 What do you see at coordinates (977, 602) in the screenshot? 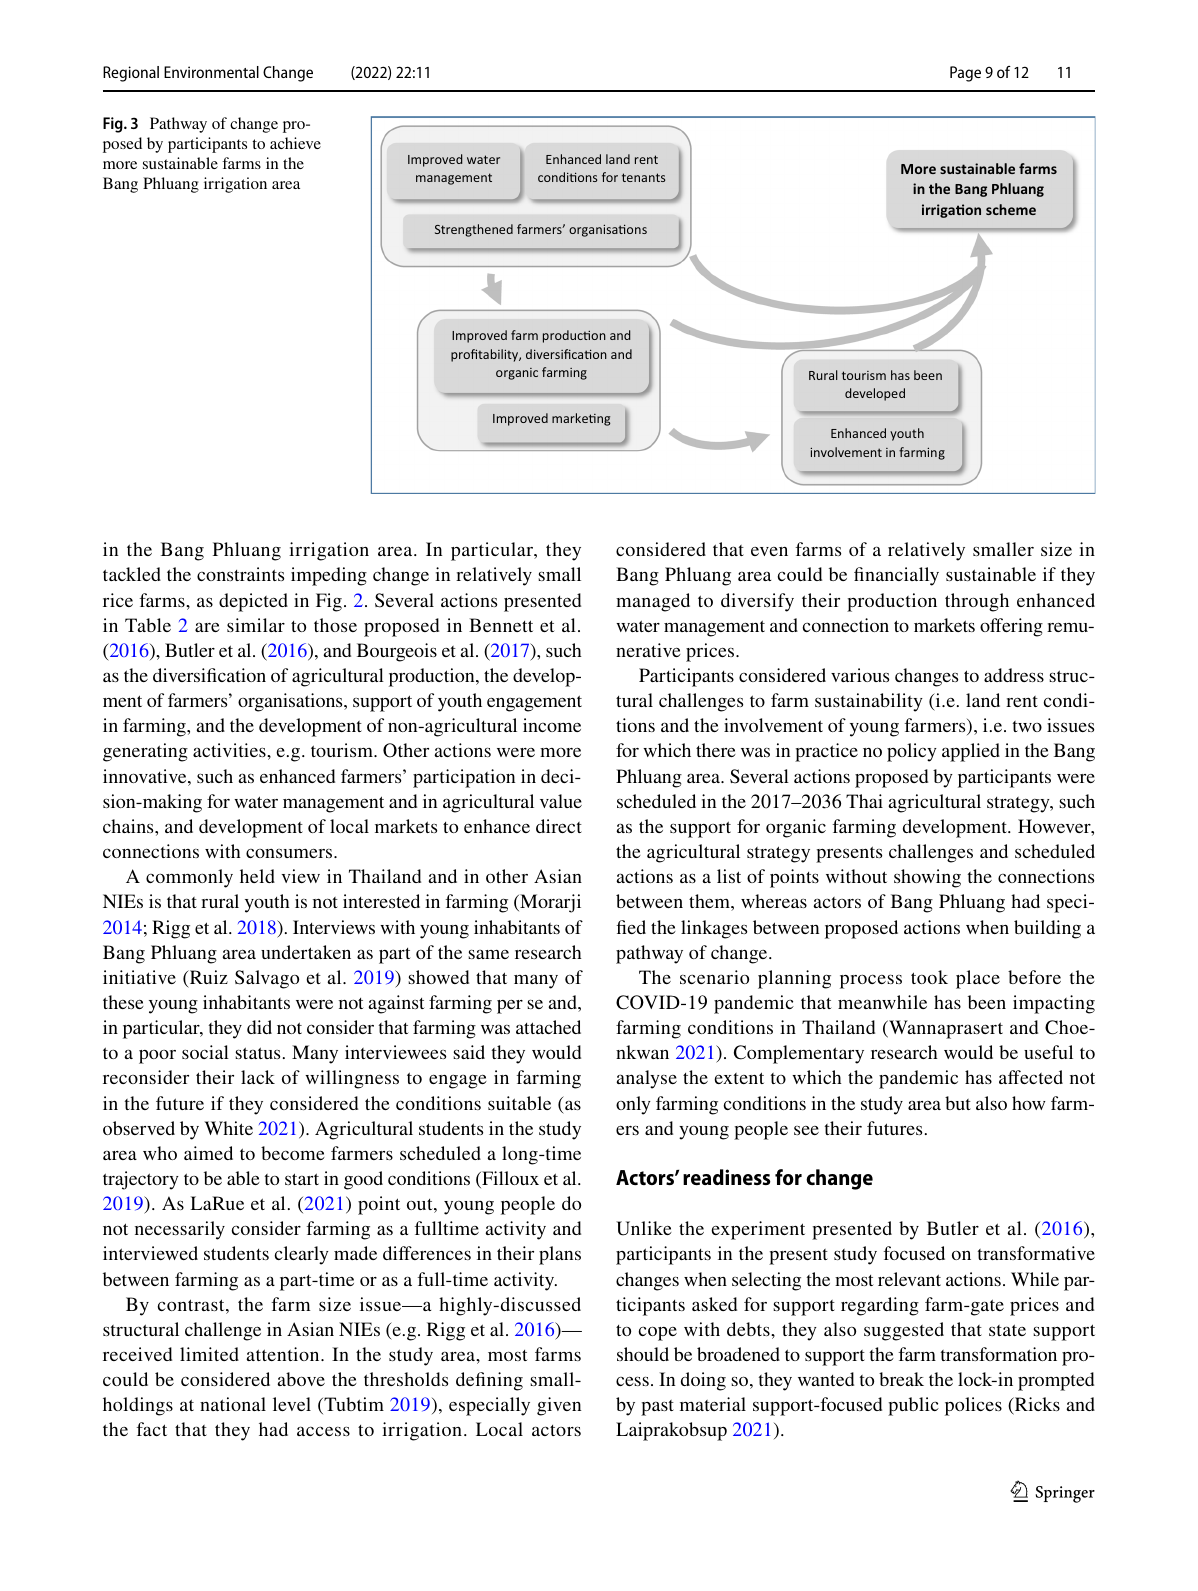
I see `through` at bounding box center [977, 602].
